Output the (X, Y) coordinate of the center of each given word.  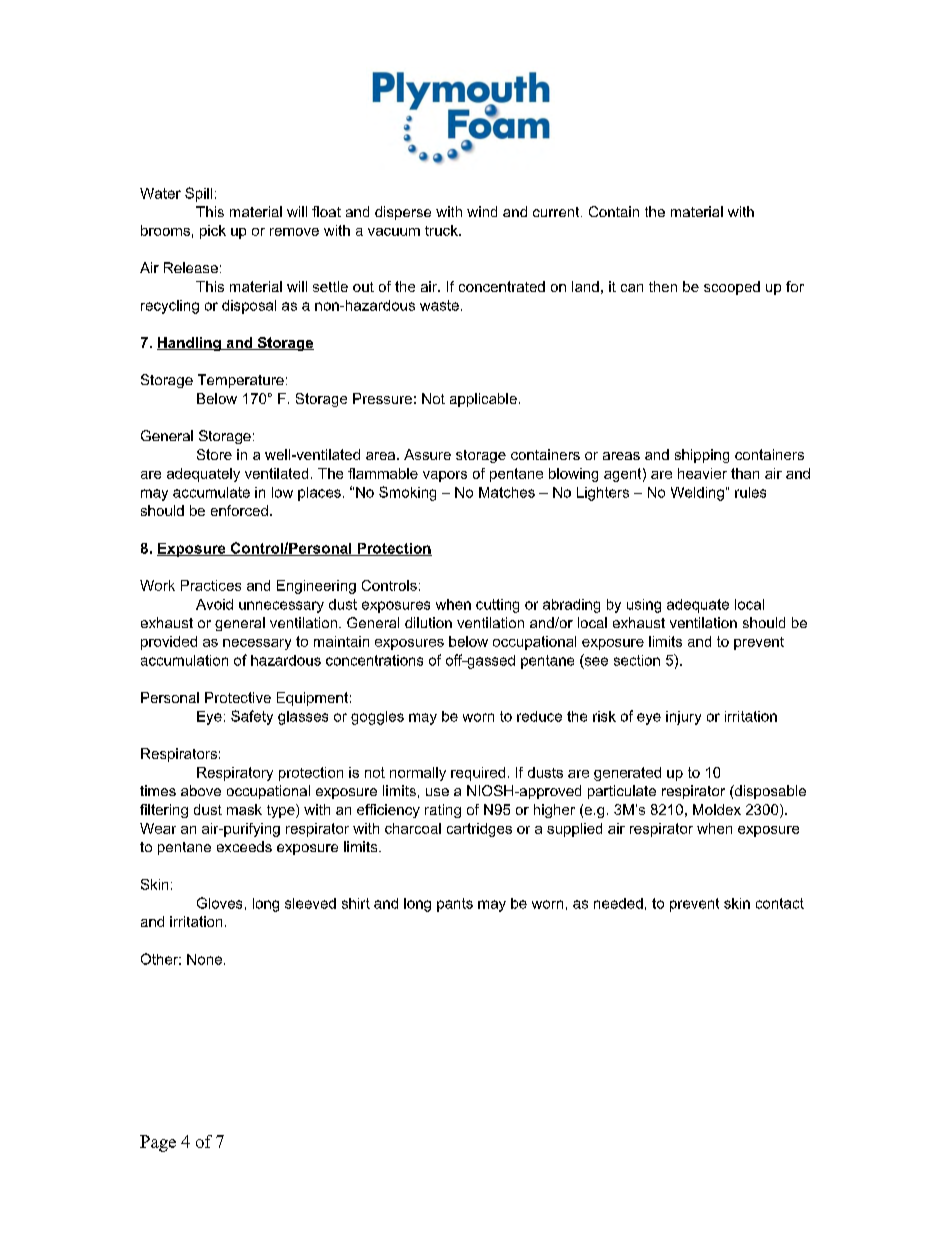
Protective (238, 697)
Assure (427, 454)
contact (780, 903)
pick (213, 232)
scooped (732, 288)
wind (482, 211)
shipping (702, 456)
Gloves (219, 903)
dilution (428, 622)
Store (214, 454)
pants (455, 905)
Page (158, 1143)
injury (683, 718)
